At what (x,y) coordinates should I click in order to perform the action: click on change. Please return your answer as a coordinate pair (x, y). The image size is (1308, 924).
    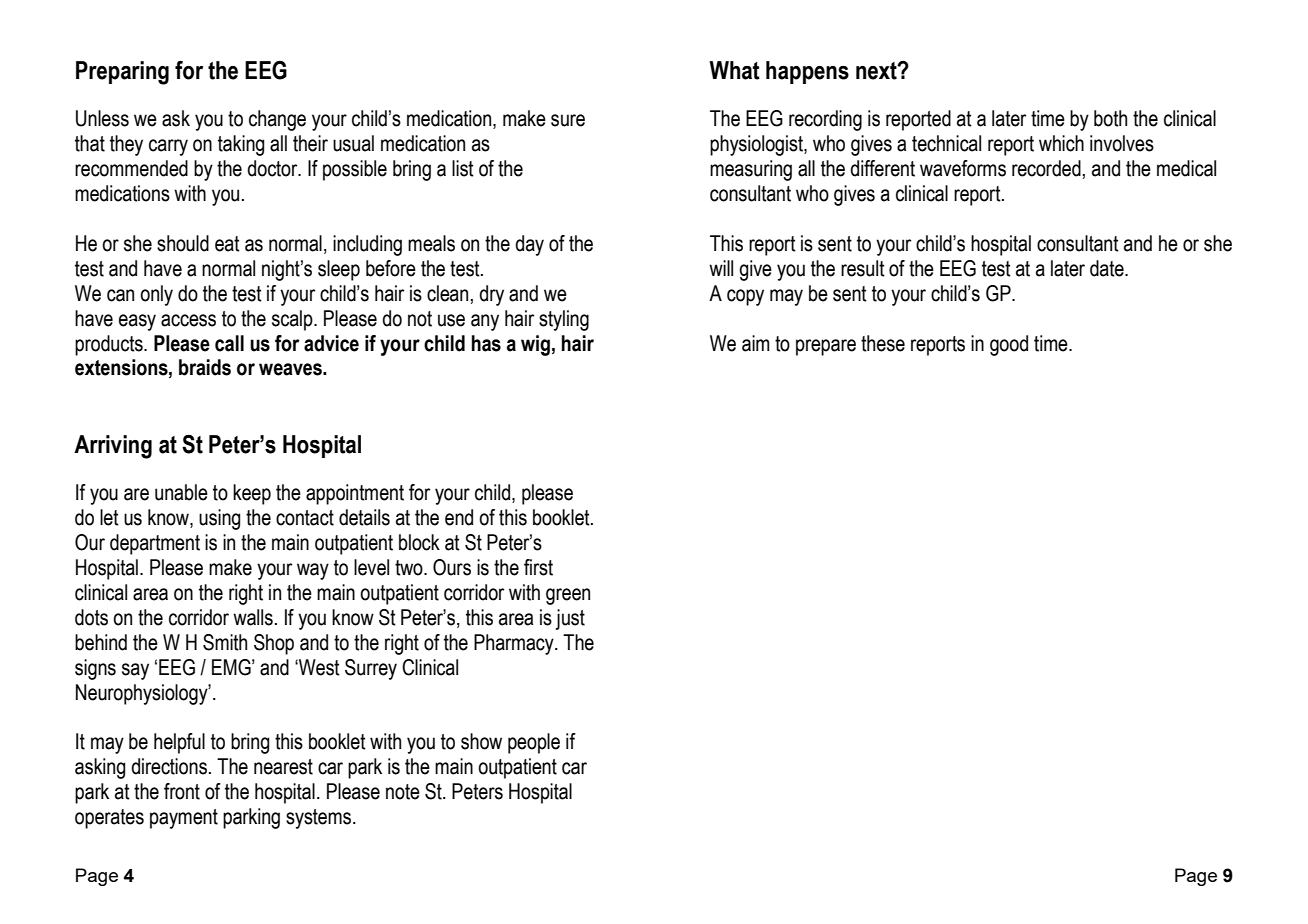
    Looking at the image, I should click on (277, 120).
